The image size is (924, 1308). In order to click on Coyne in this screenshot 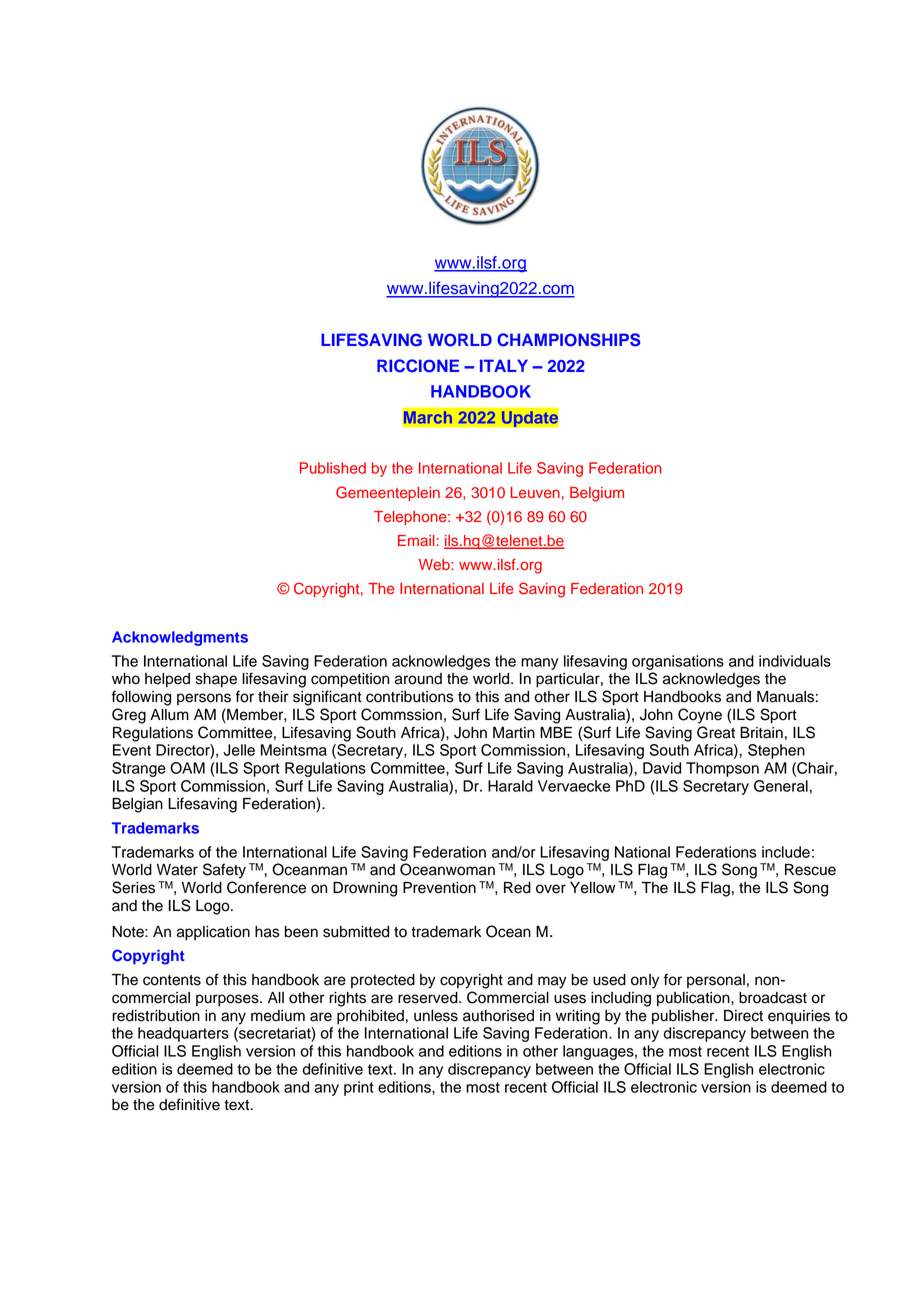, I will do `click(700, 716)`.
